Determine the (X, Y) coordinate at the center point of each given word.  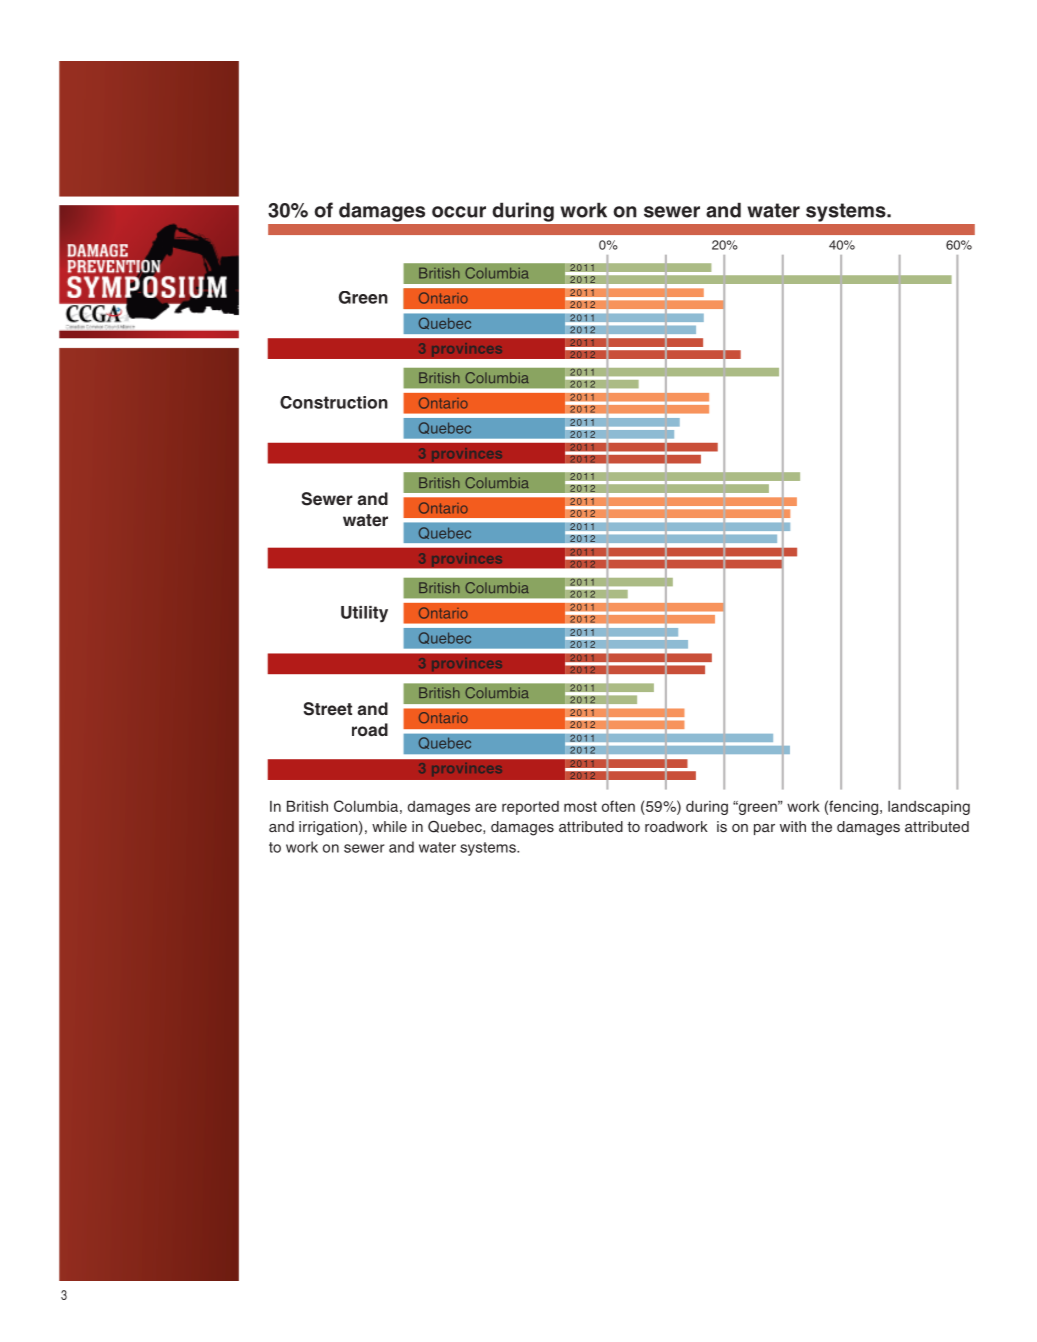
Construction (334, 402)
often (618, 806)
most (580, 806)
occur (459, 212)
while (389, 826)
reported (530, 808)
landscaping (929, 808)
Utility (364, 614)
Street (328, 709)
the (821, 826)
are (486, 807)
